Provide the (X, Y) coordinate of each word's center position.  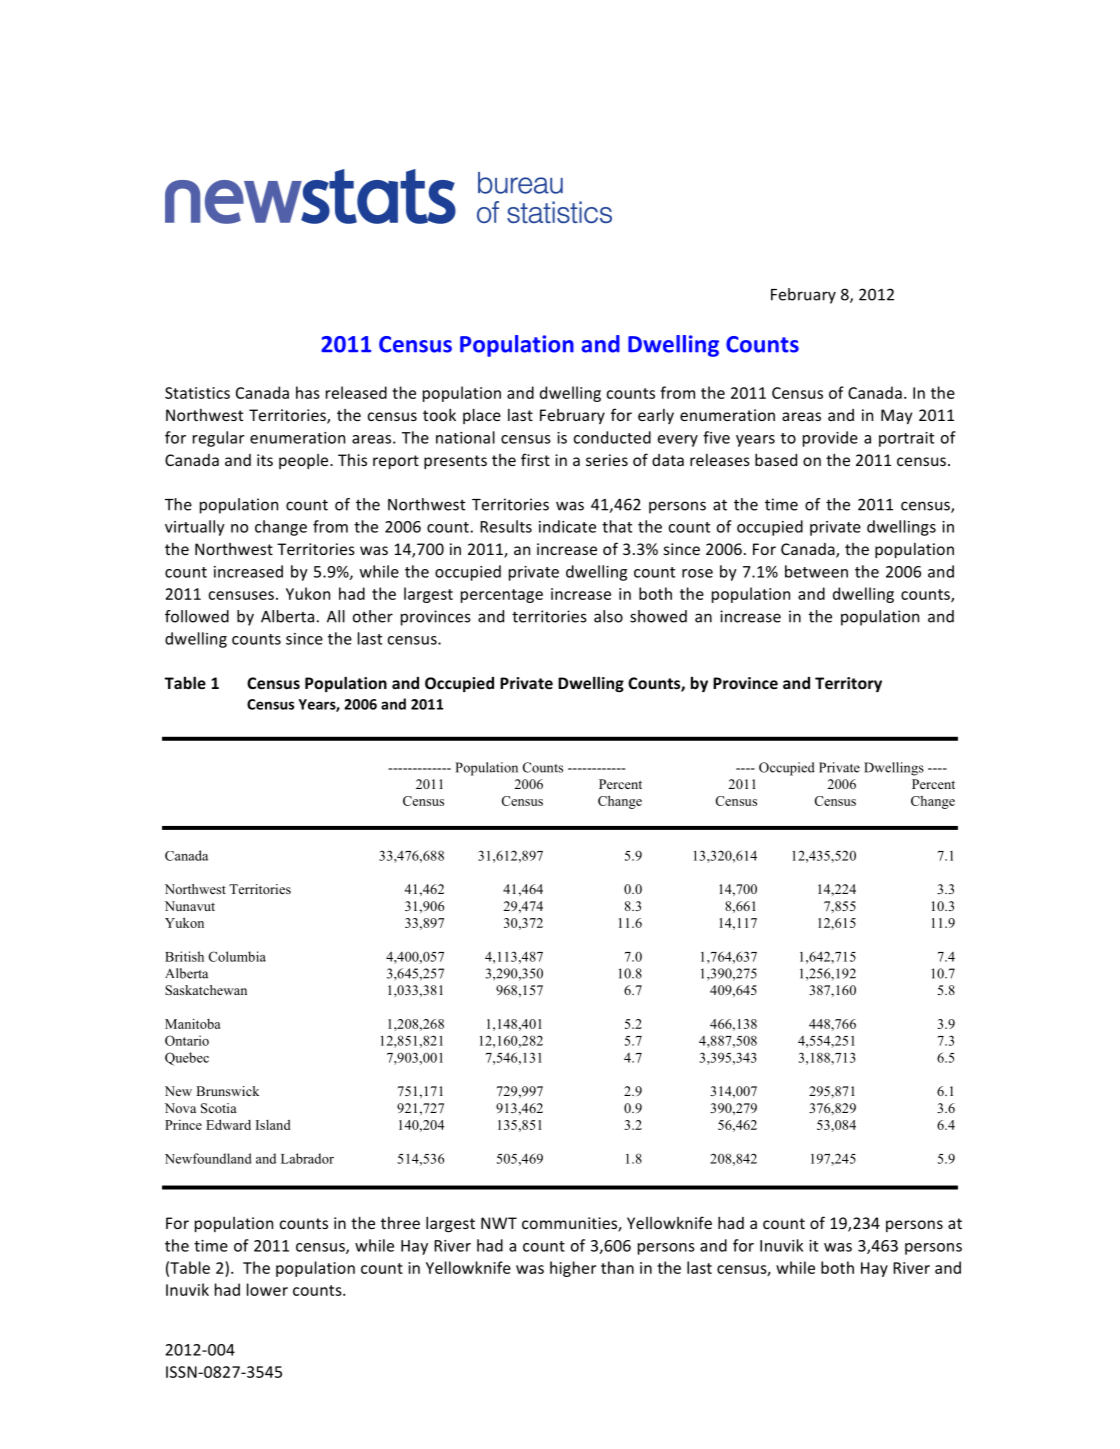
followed (197, 616)
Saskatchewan (206, 990)
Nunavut (190, 906)
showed (658, 616)
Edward (228, 1124)
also (608, 616)
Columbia (237, 956)
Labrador (307, 1158)
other (373, 616)
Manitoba (192, 1023)
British (184, 956)
